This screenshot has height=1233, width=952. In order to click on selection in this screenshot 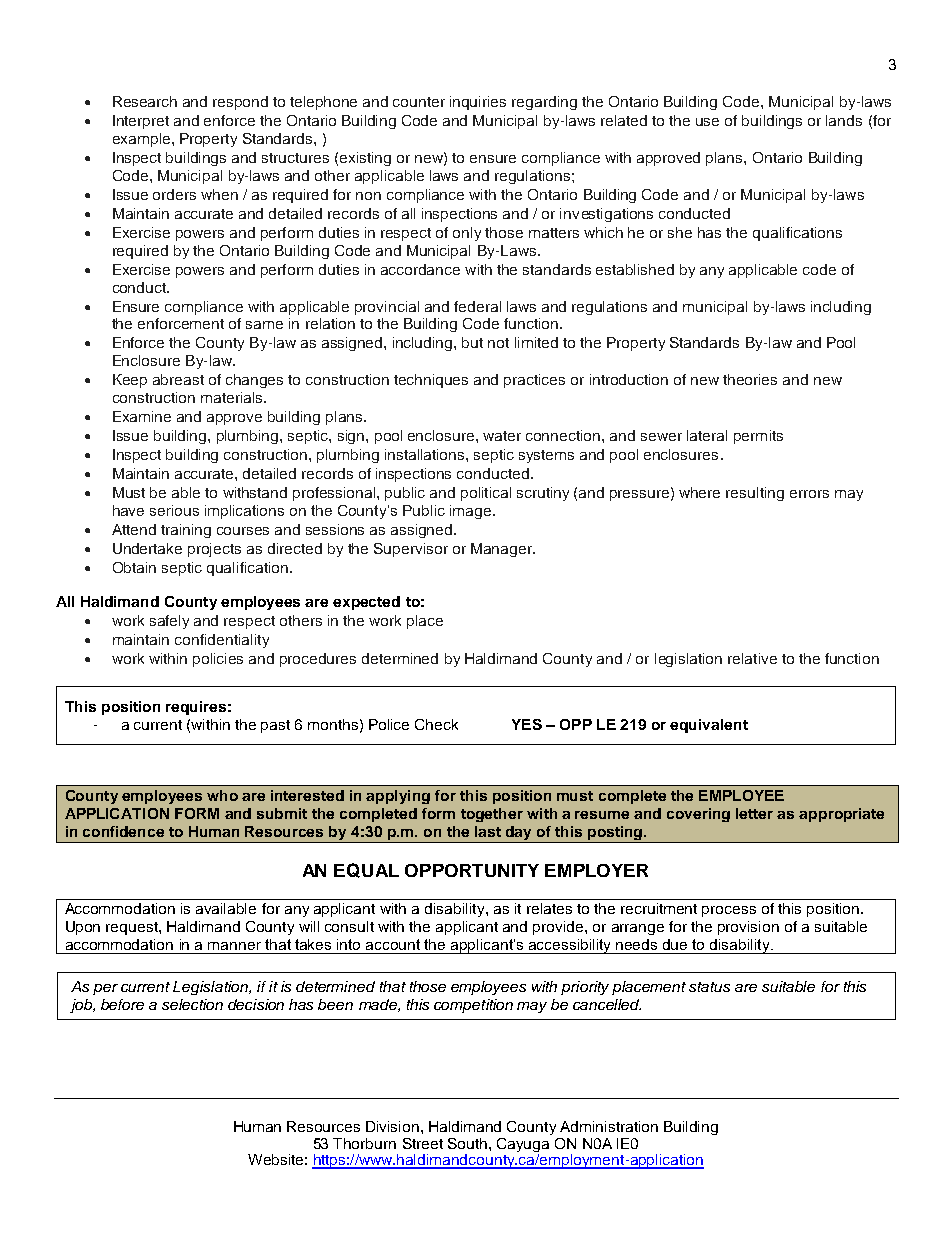, I will do `click(192, 1004)`.
